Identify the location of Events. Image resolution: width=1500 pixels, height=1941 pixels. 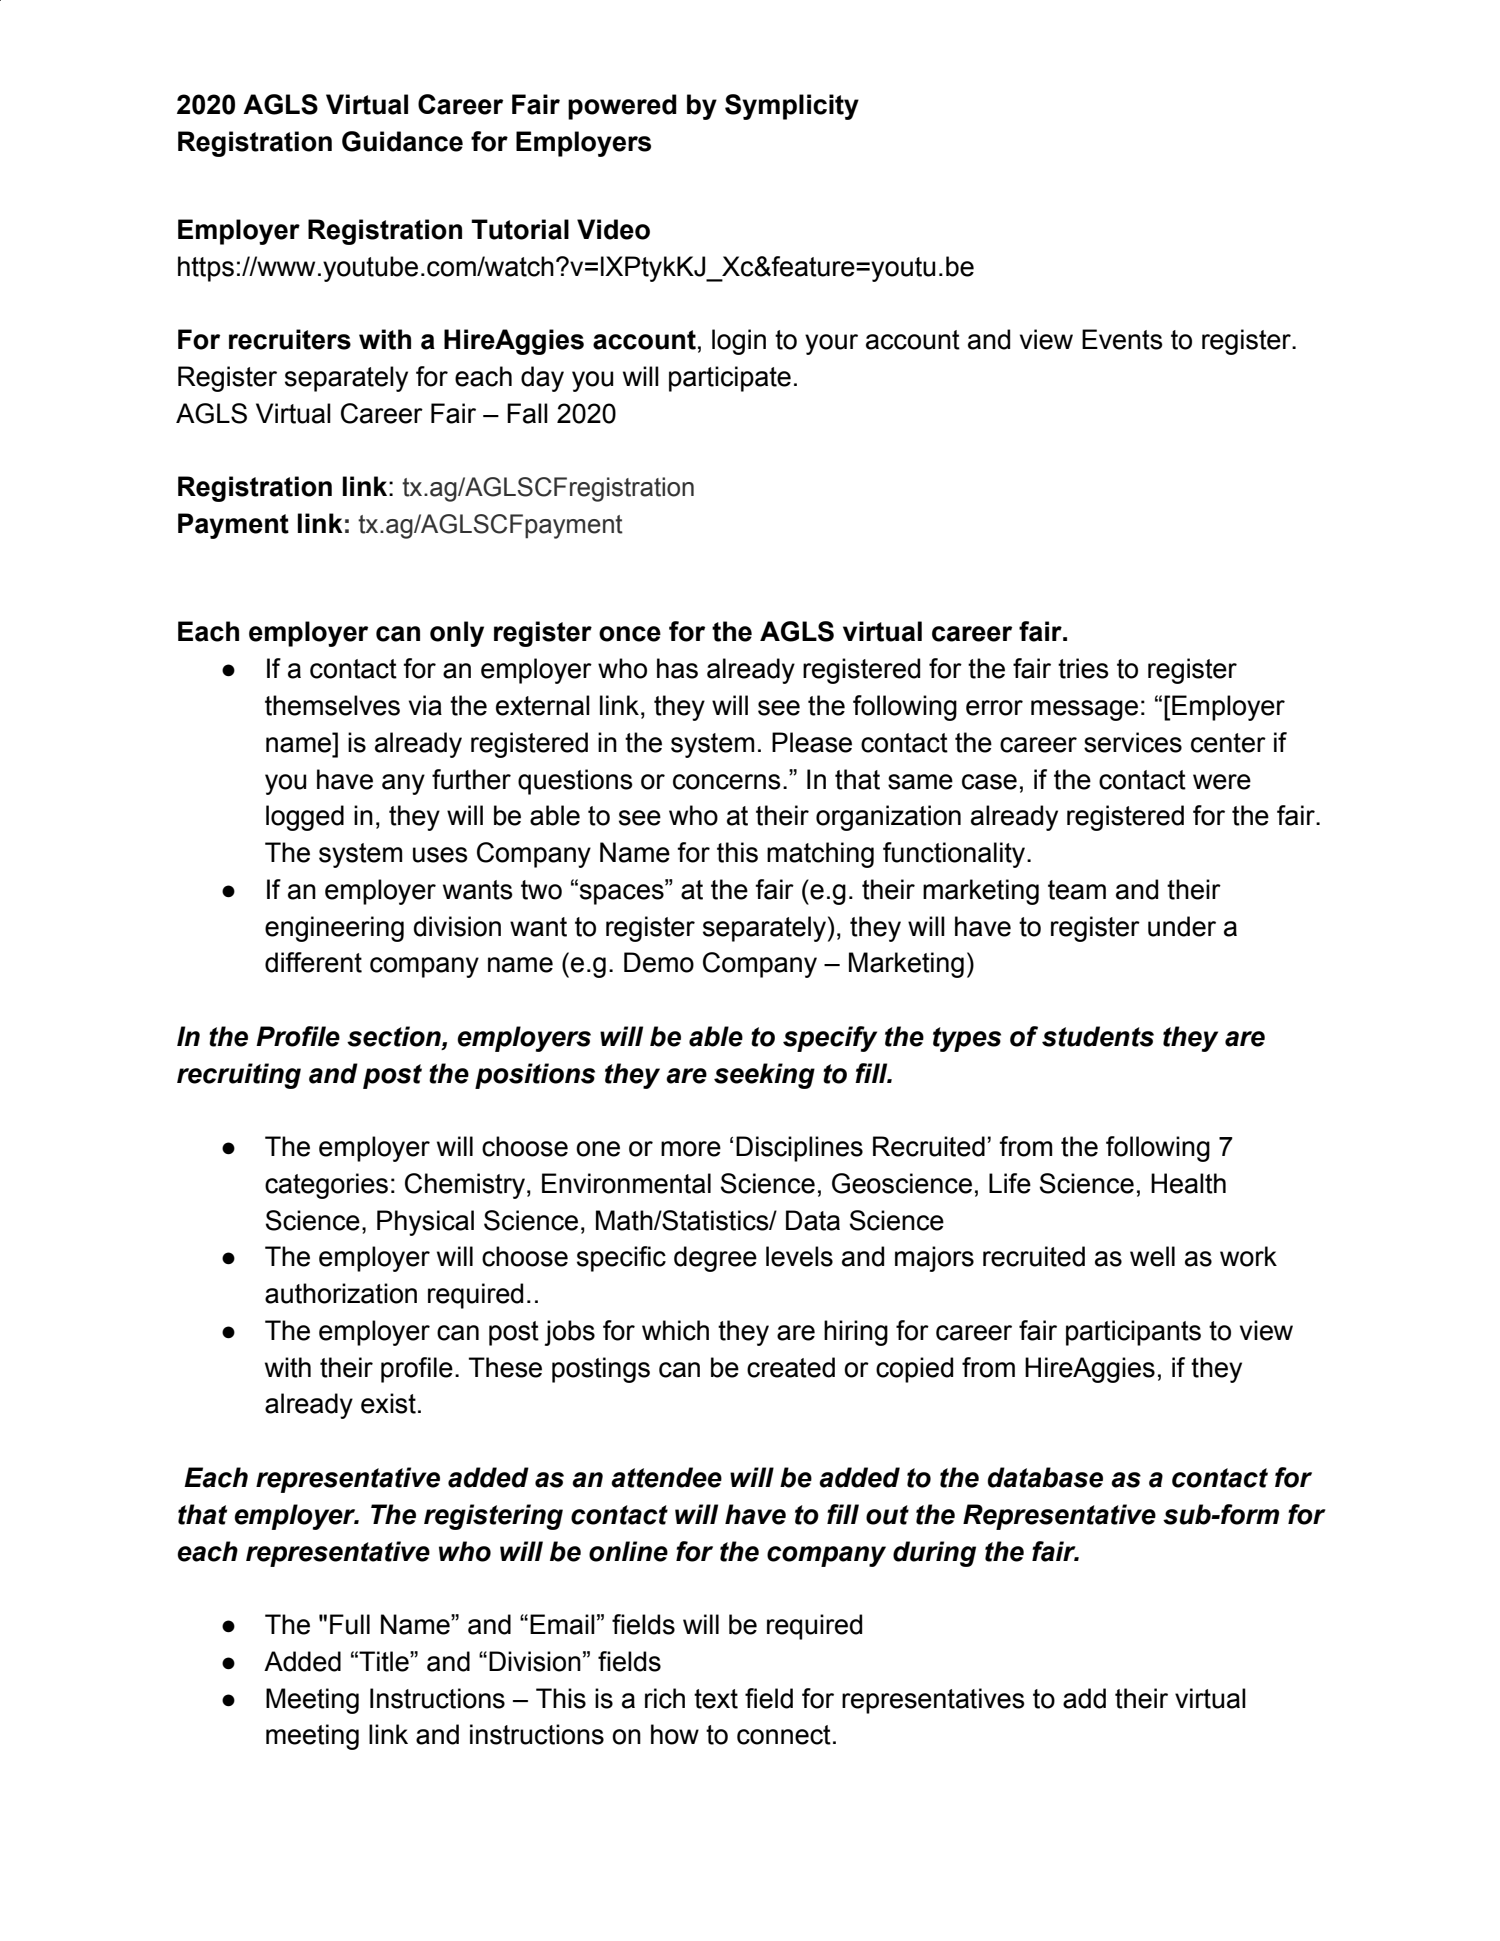
(1122, 339).
